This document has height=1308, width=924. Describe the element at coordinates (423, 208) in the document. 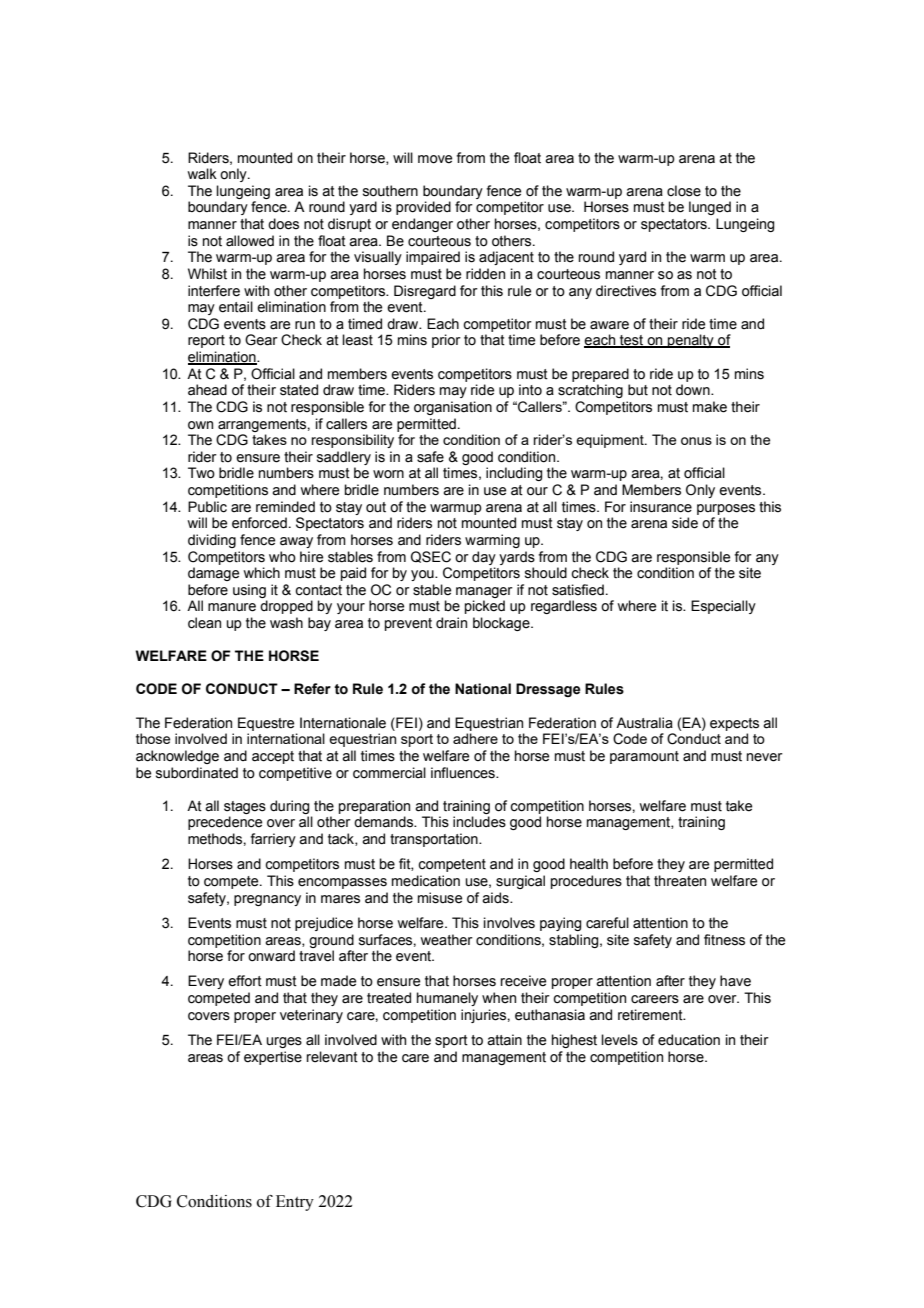

I see `provided` at that location.
